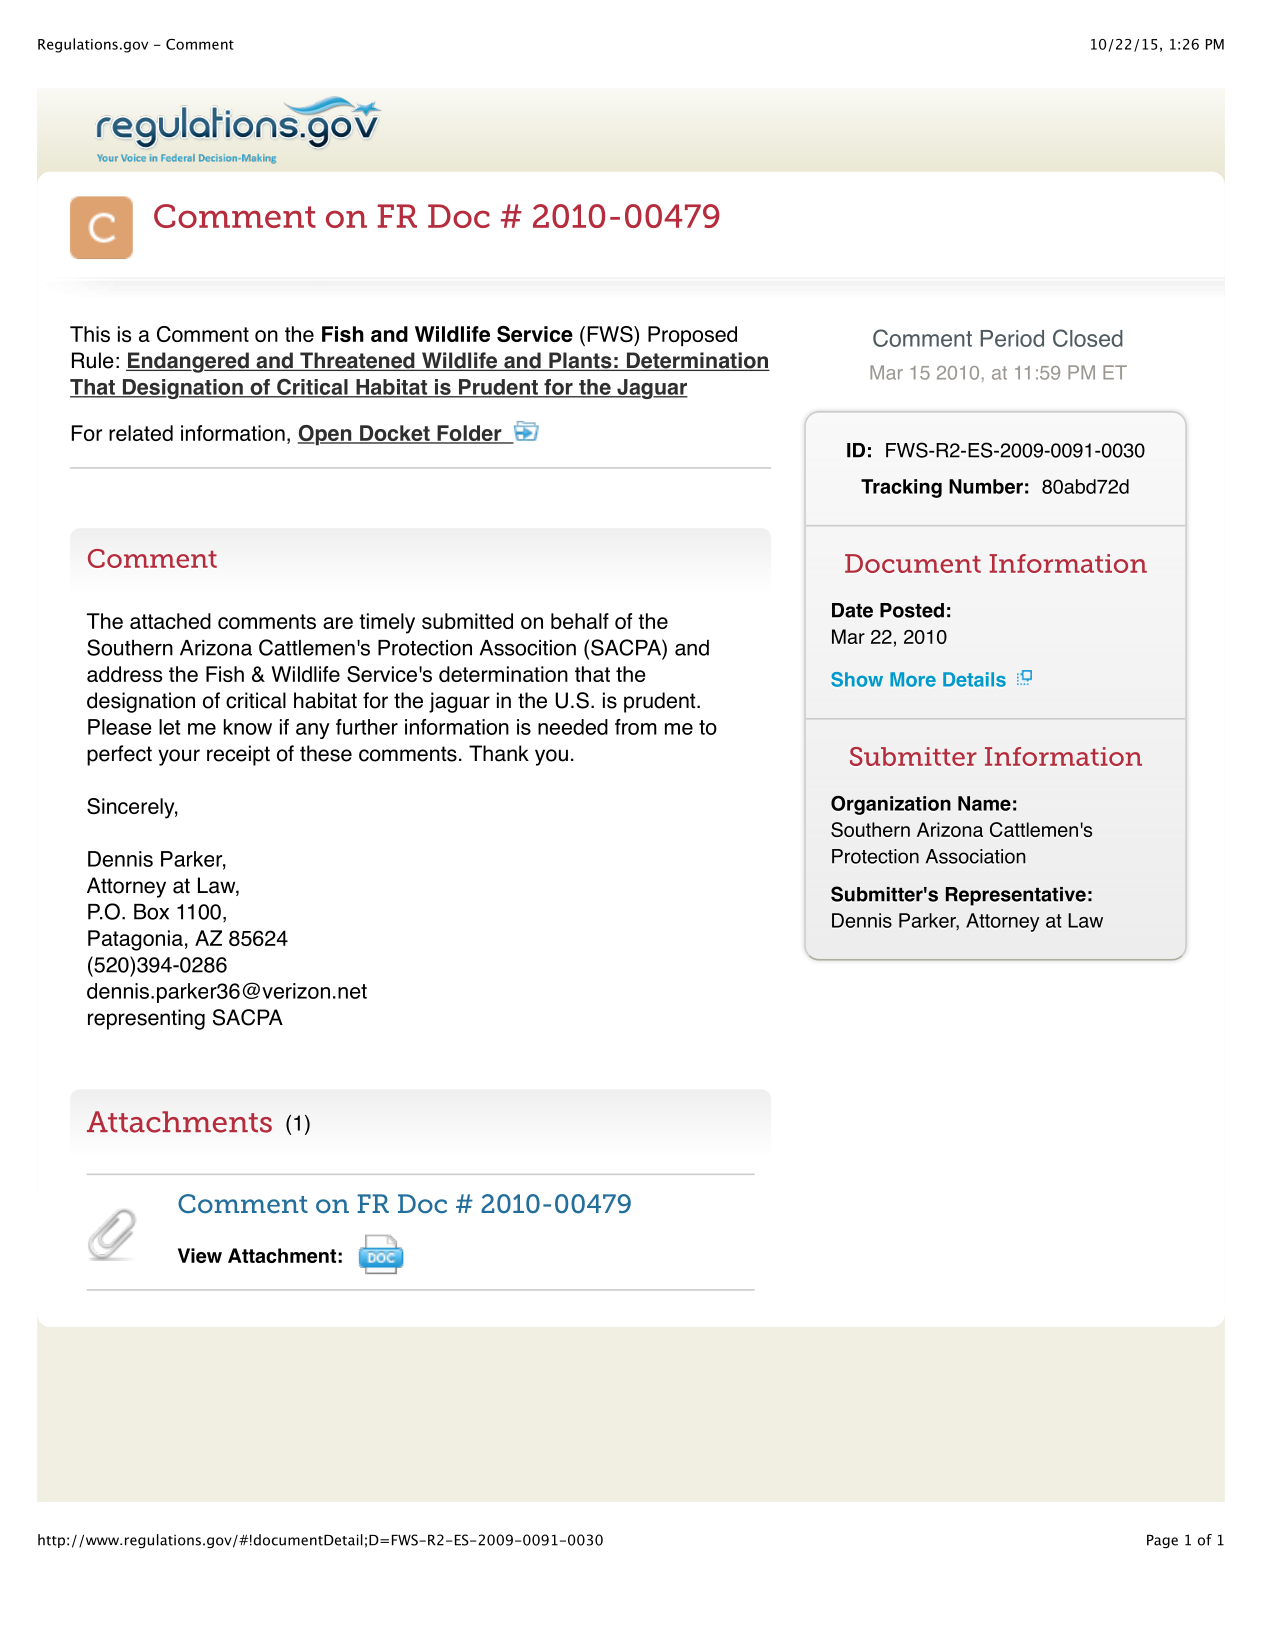 The width and height of the screenshot is (1262, 1634). I want to click on receipt, so click(238, 755).
